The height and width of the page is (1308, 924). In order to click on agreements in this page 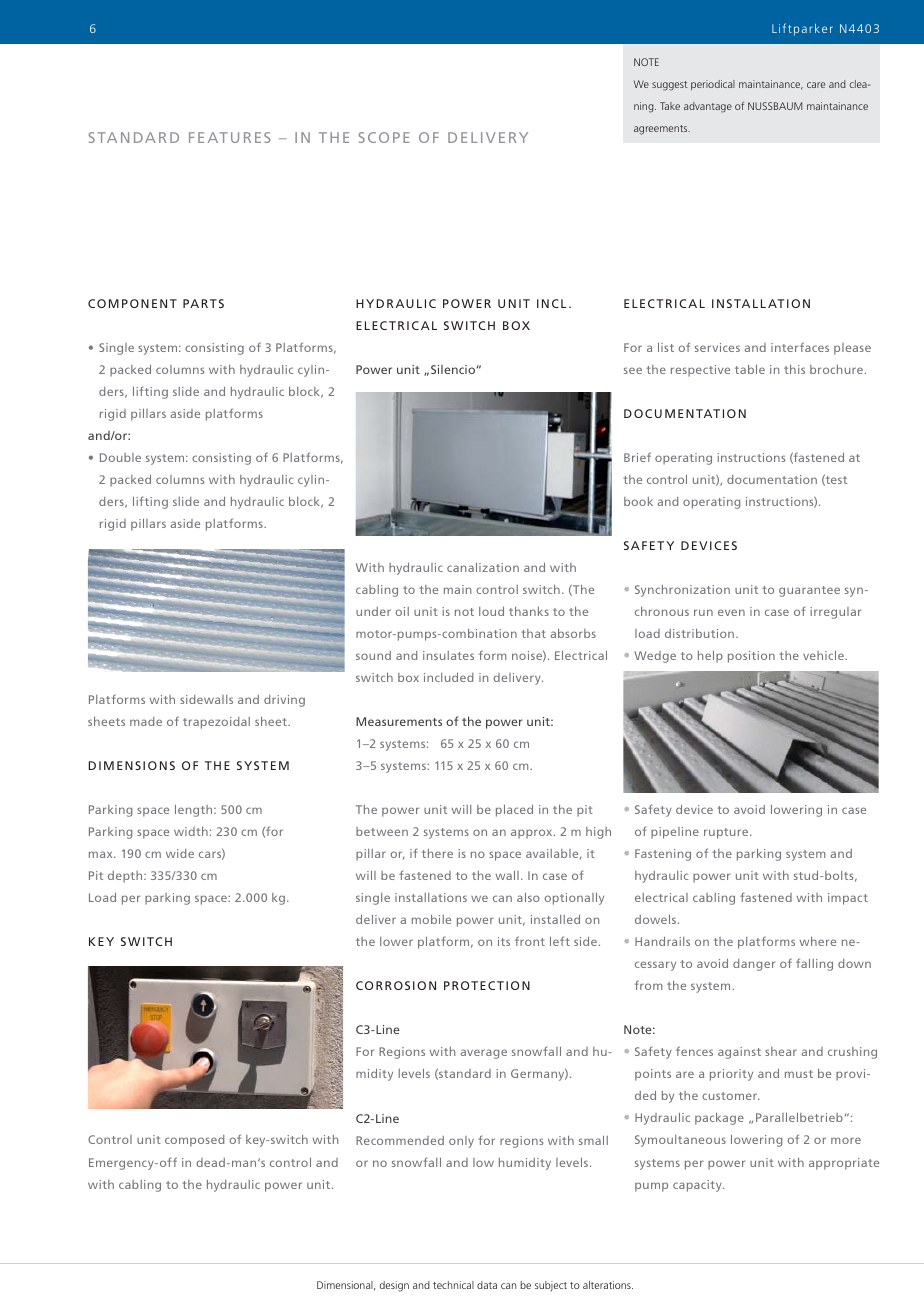, I will do `click(662, 130)`.
